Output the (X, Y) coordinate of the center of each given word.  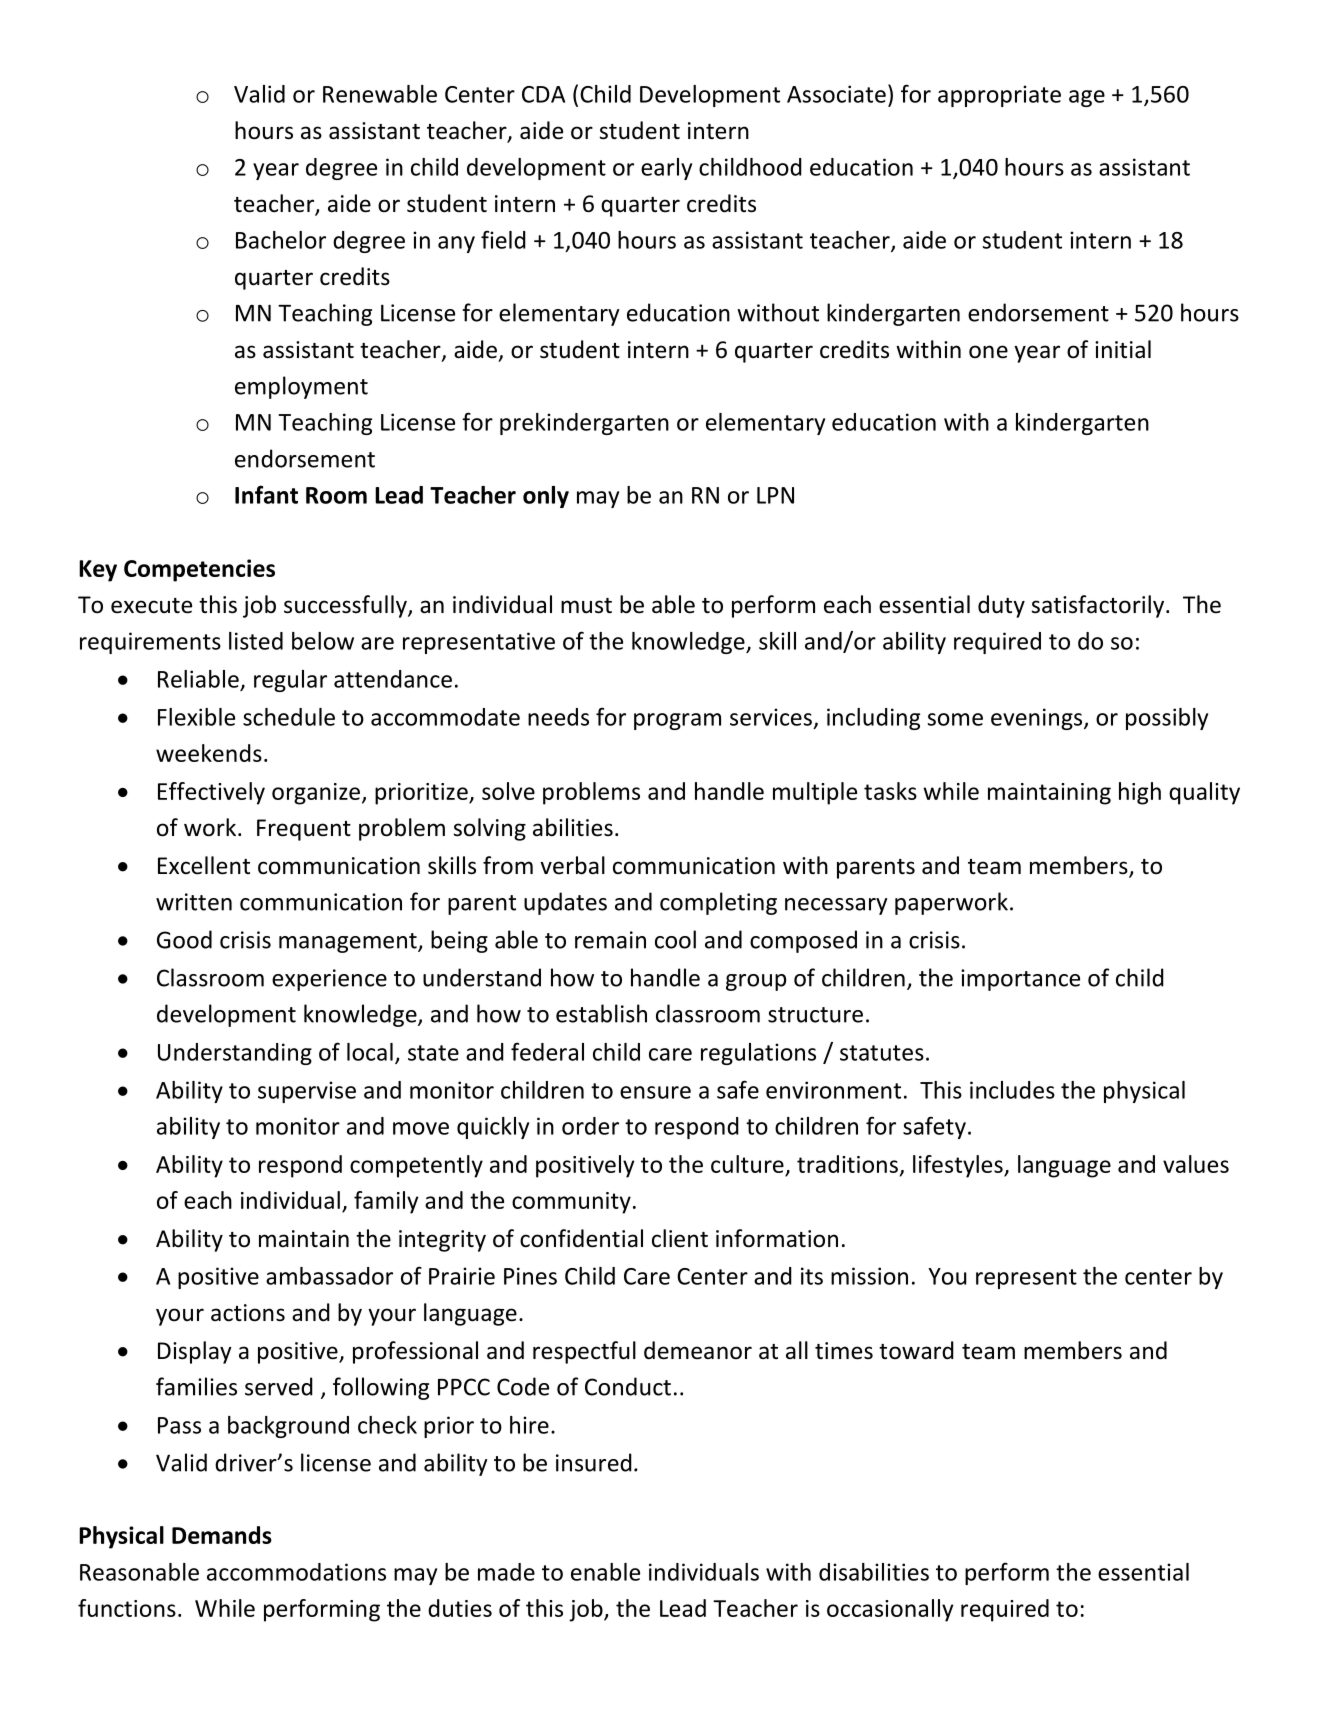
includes (1012, 1090)
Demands (222, 1535)
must (586, 606)
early (666, 169)
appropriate (999, 96)
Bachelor (281, 240)
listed (256, 641)
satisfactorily (1099, 606)
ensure (655, 1092)
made (506, 1572)
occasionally (890, 1610)
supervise (307, 1092)
